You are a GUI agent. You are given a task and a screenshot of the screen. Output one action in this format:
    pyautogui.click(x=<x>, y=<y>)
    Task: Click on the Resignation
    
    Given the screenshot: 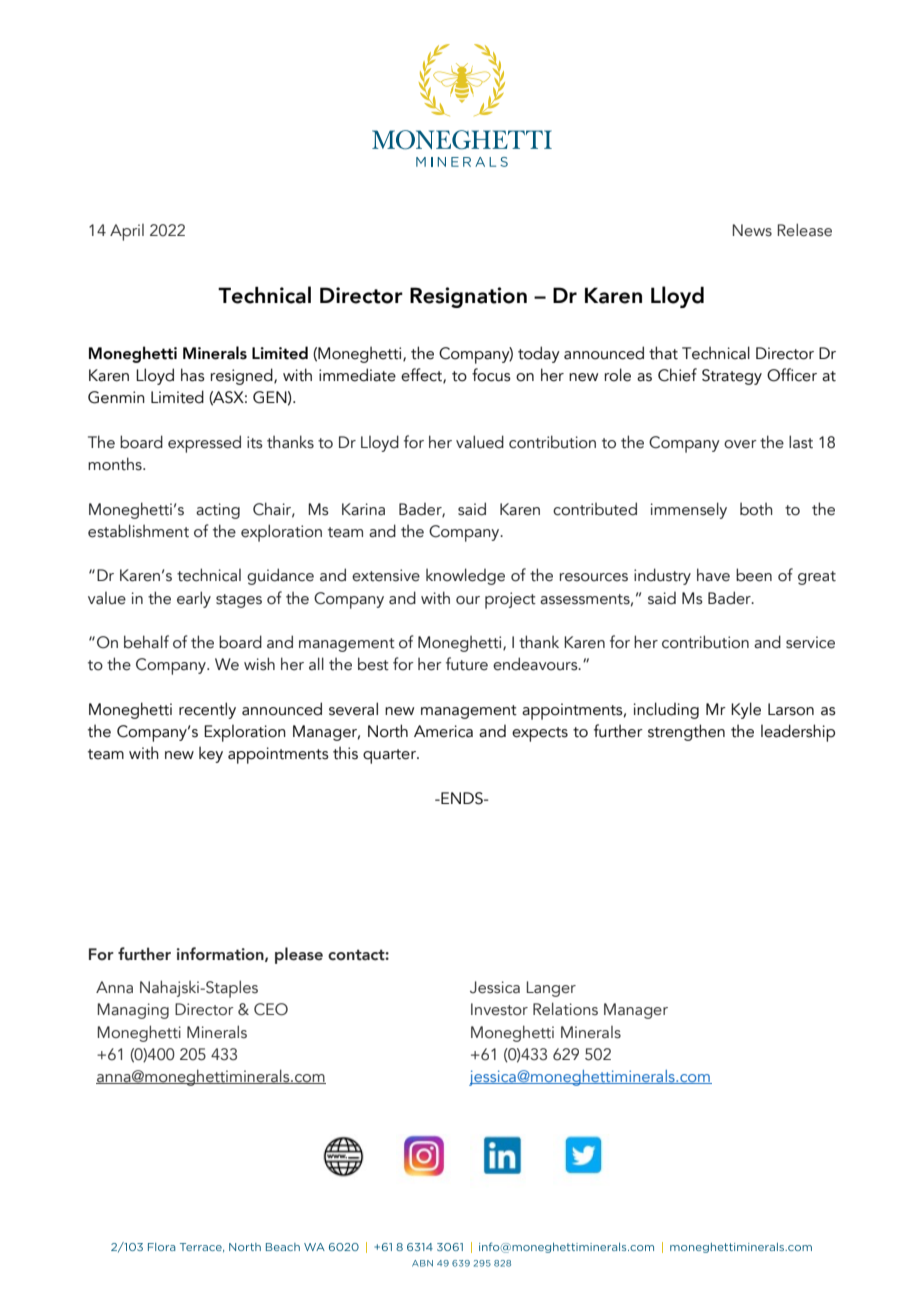 What is the action you would take?
    pyautogui.click(x=468, y=297)
